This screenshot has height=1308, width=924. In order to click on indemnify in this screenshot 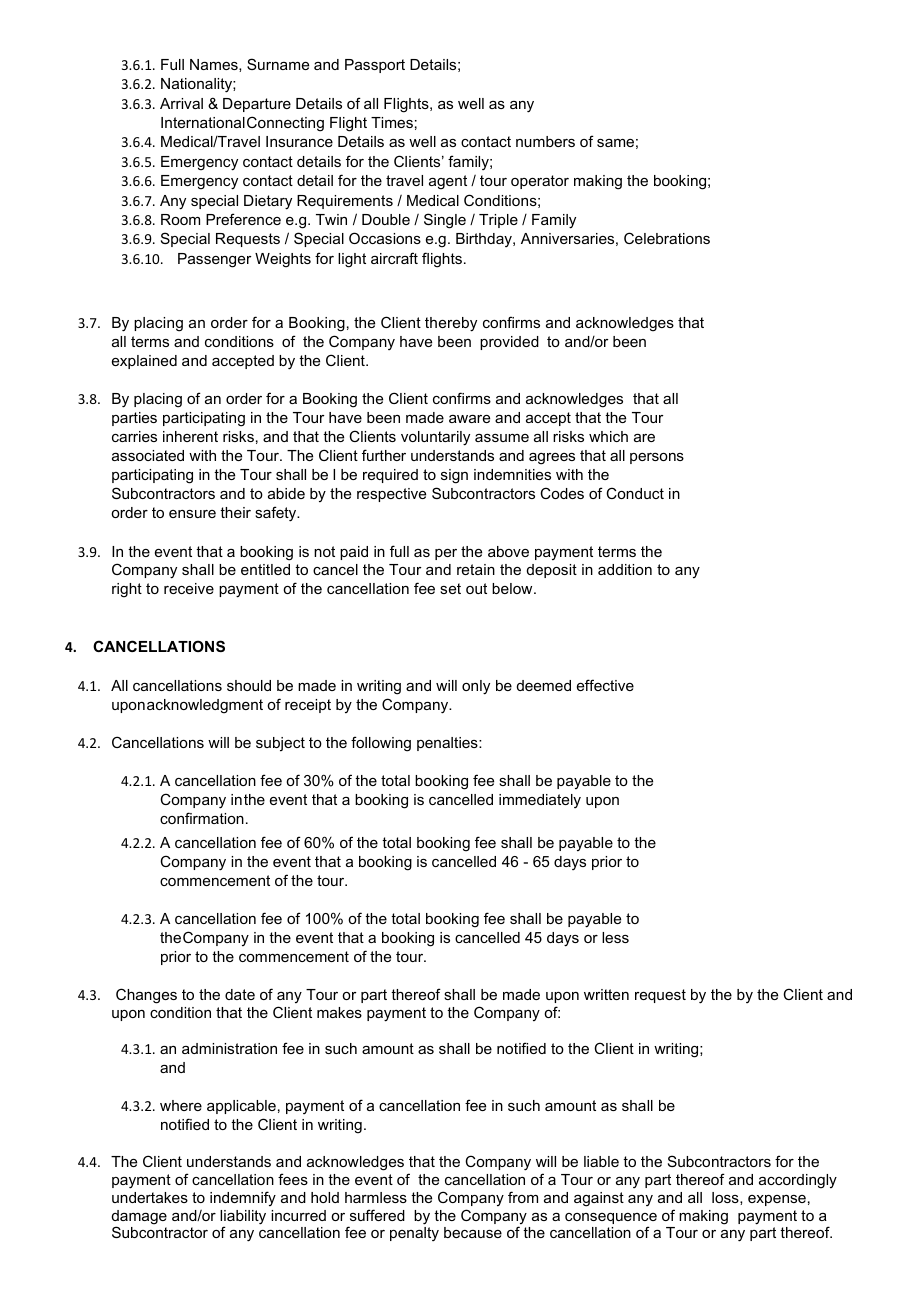, I will do `click(243, 1198)`.
